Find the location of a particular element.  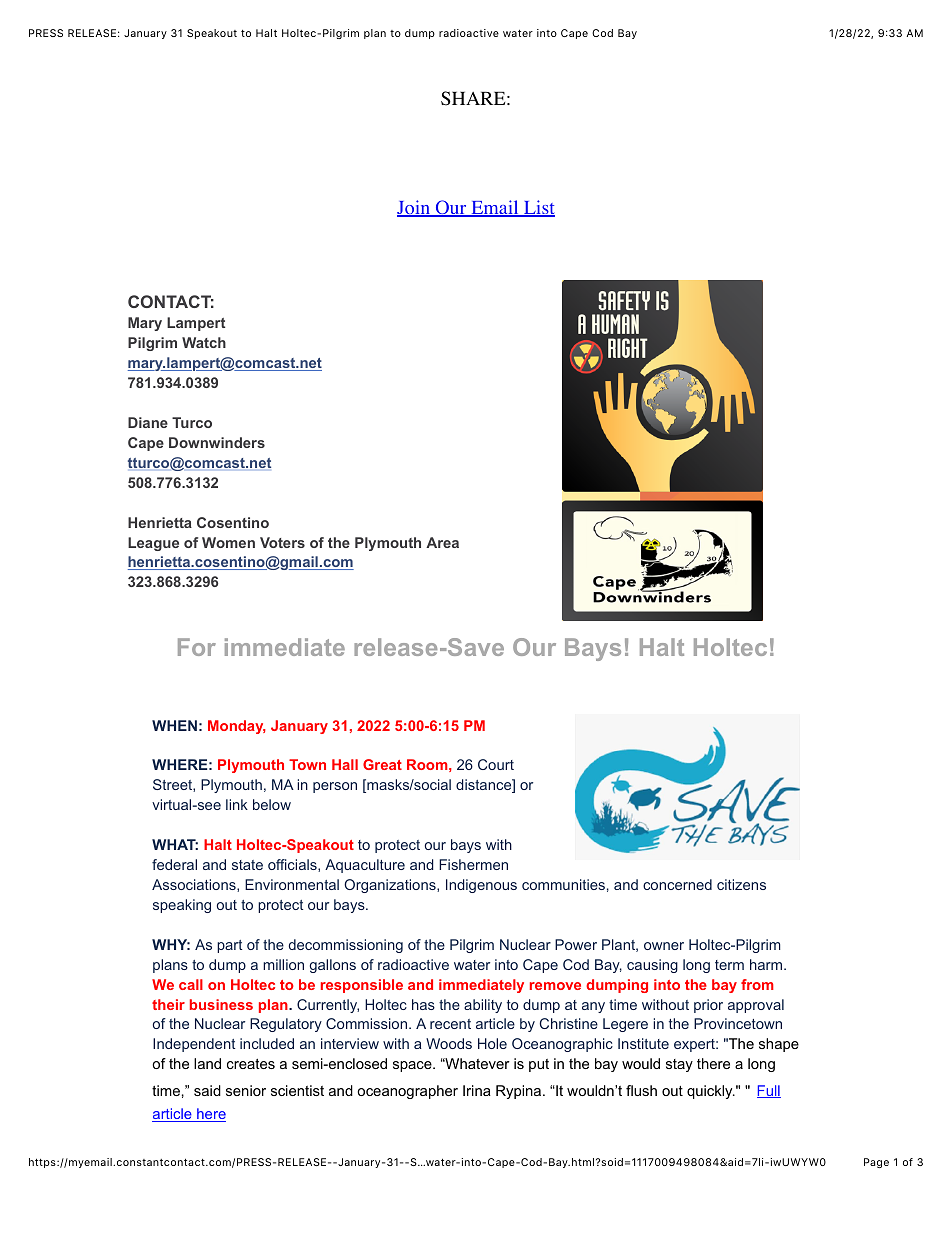

citizens is located at coordinates (741, 884).
